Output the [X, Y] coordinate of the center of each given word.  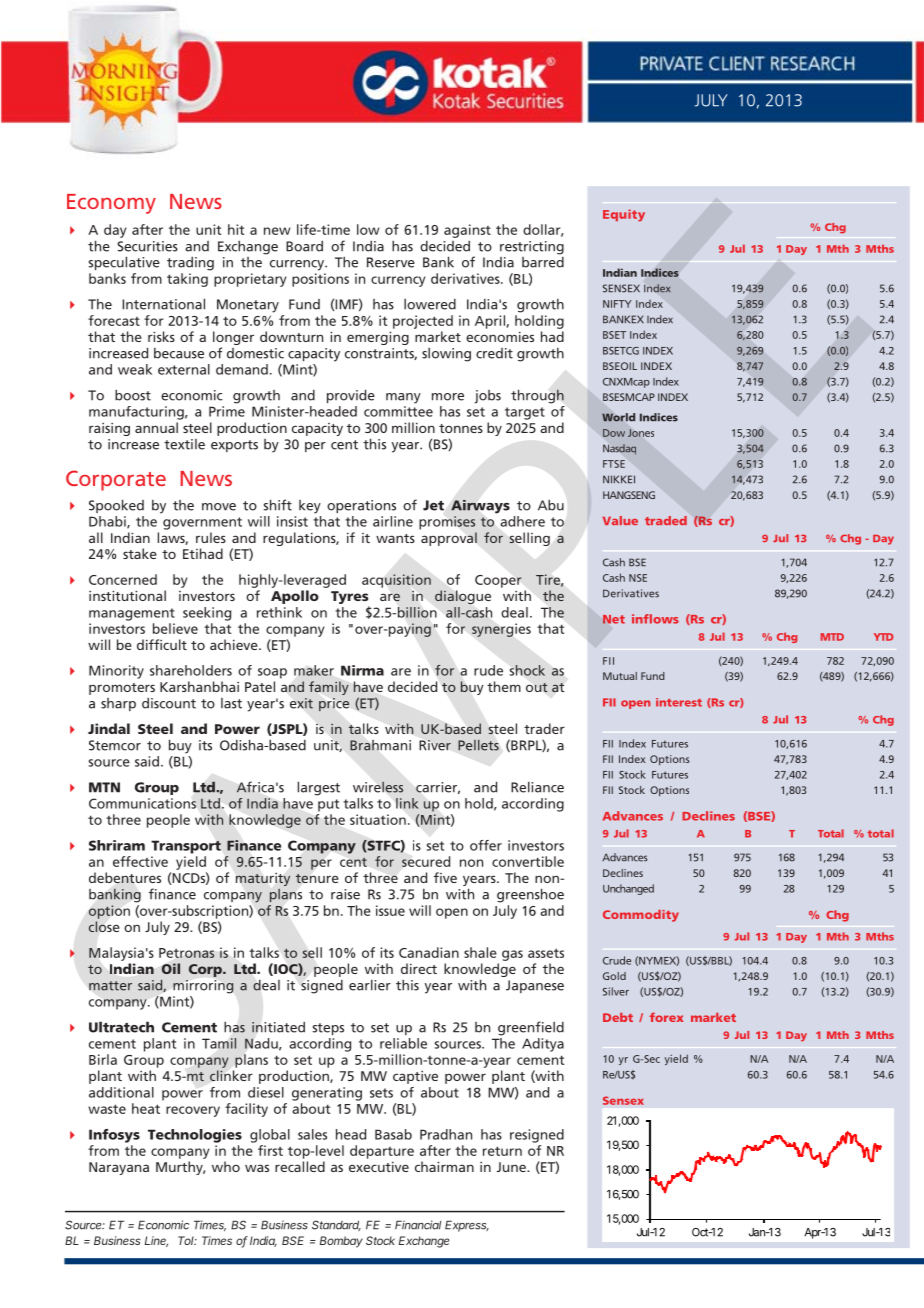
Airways [480, 506]
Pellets [478, 745]
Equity [624, 215]
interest [679, 702]
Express [467, 1226]
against [467, 231]
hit [236, 229]
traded [666, 520]
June [512, 1167]
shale [480, 952]
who [226, 1166]
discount [169, 703]
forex [666, 1017]
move [219, 507]
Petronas [187, 953]
